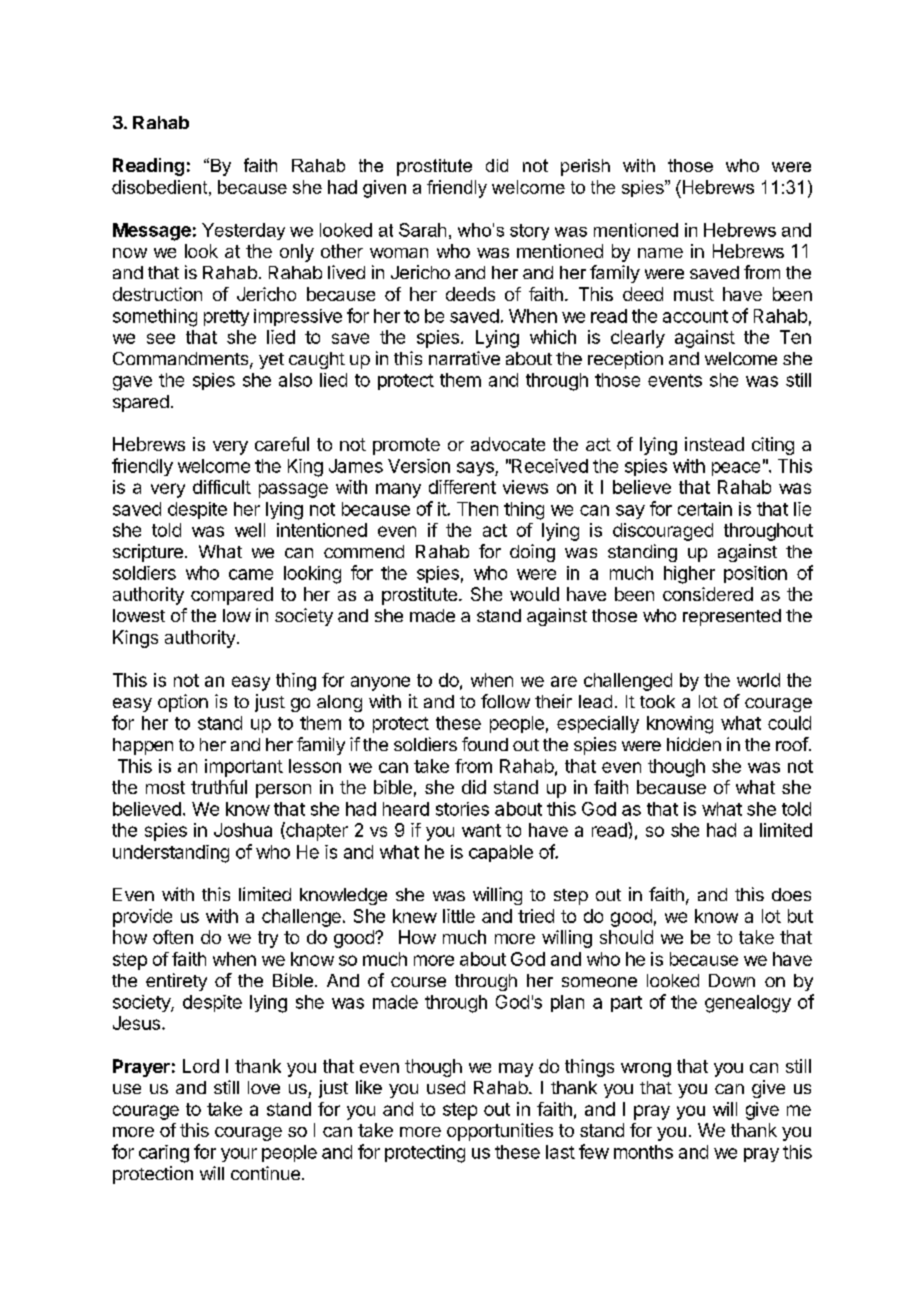 This screenshot has width=924, height=1308. Describe the element at coordinates (660, 253) in the screenshot. I see `name` at that location.
